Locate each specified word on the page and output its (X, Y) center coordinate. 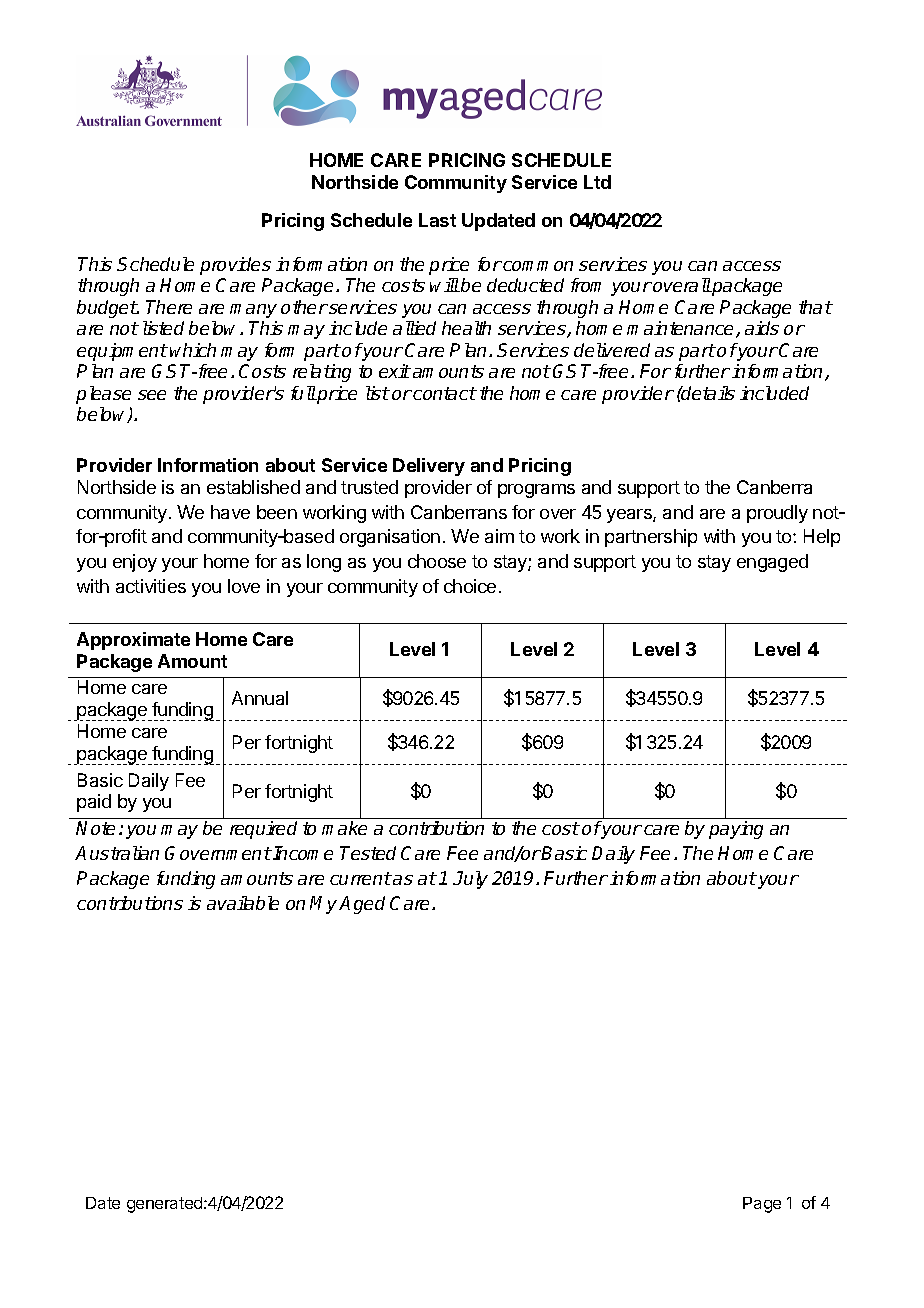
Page (762, 1205)
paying (736, 830)
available (243, 903)
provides (235, 266)
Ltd (597, 182)
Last (437, 220)
